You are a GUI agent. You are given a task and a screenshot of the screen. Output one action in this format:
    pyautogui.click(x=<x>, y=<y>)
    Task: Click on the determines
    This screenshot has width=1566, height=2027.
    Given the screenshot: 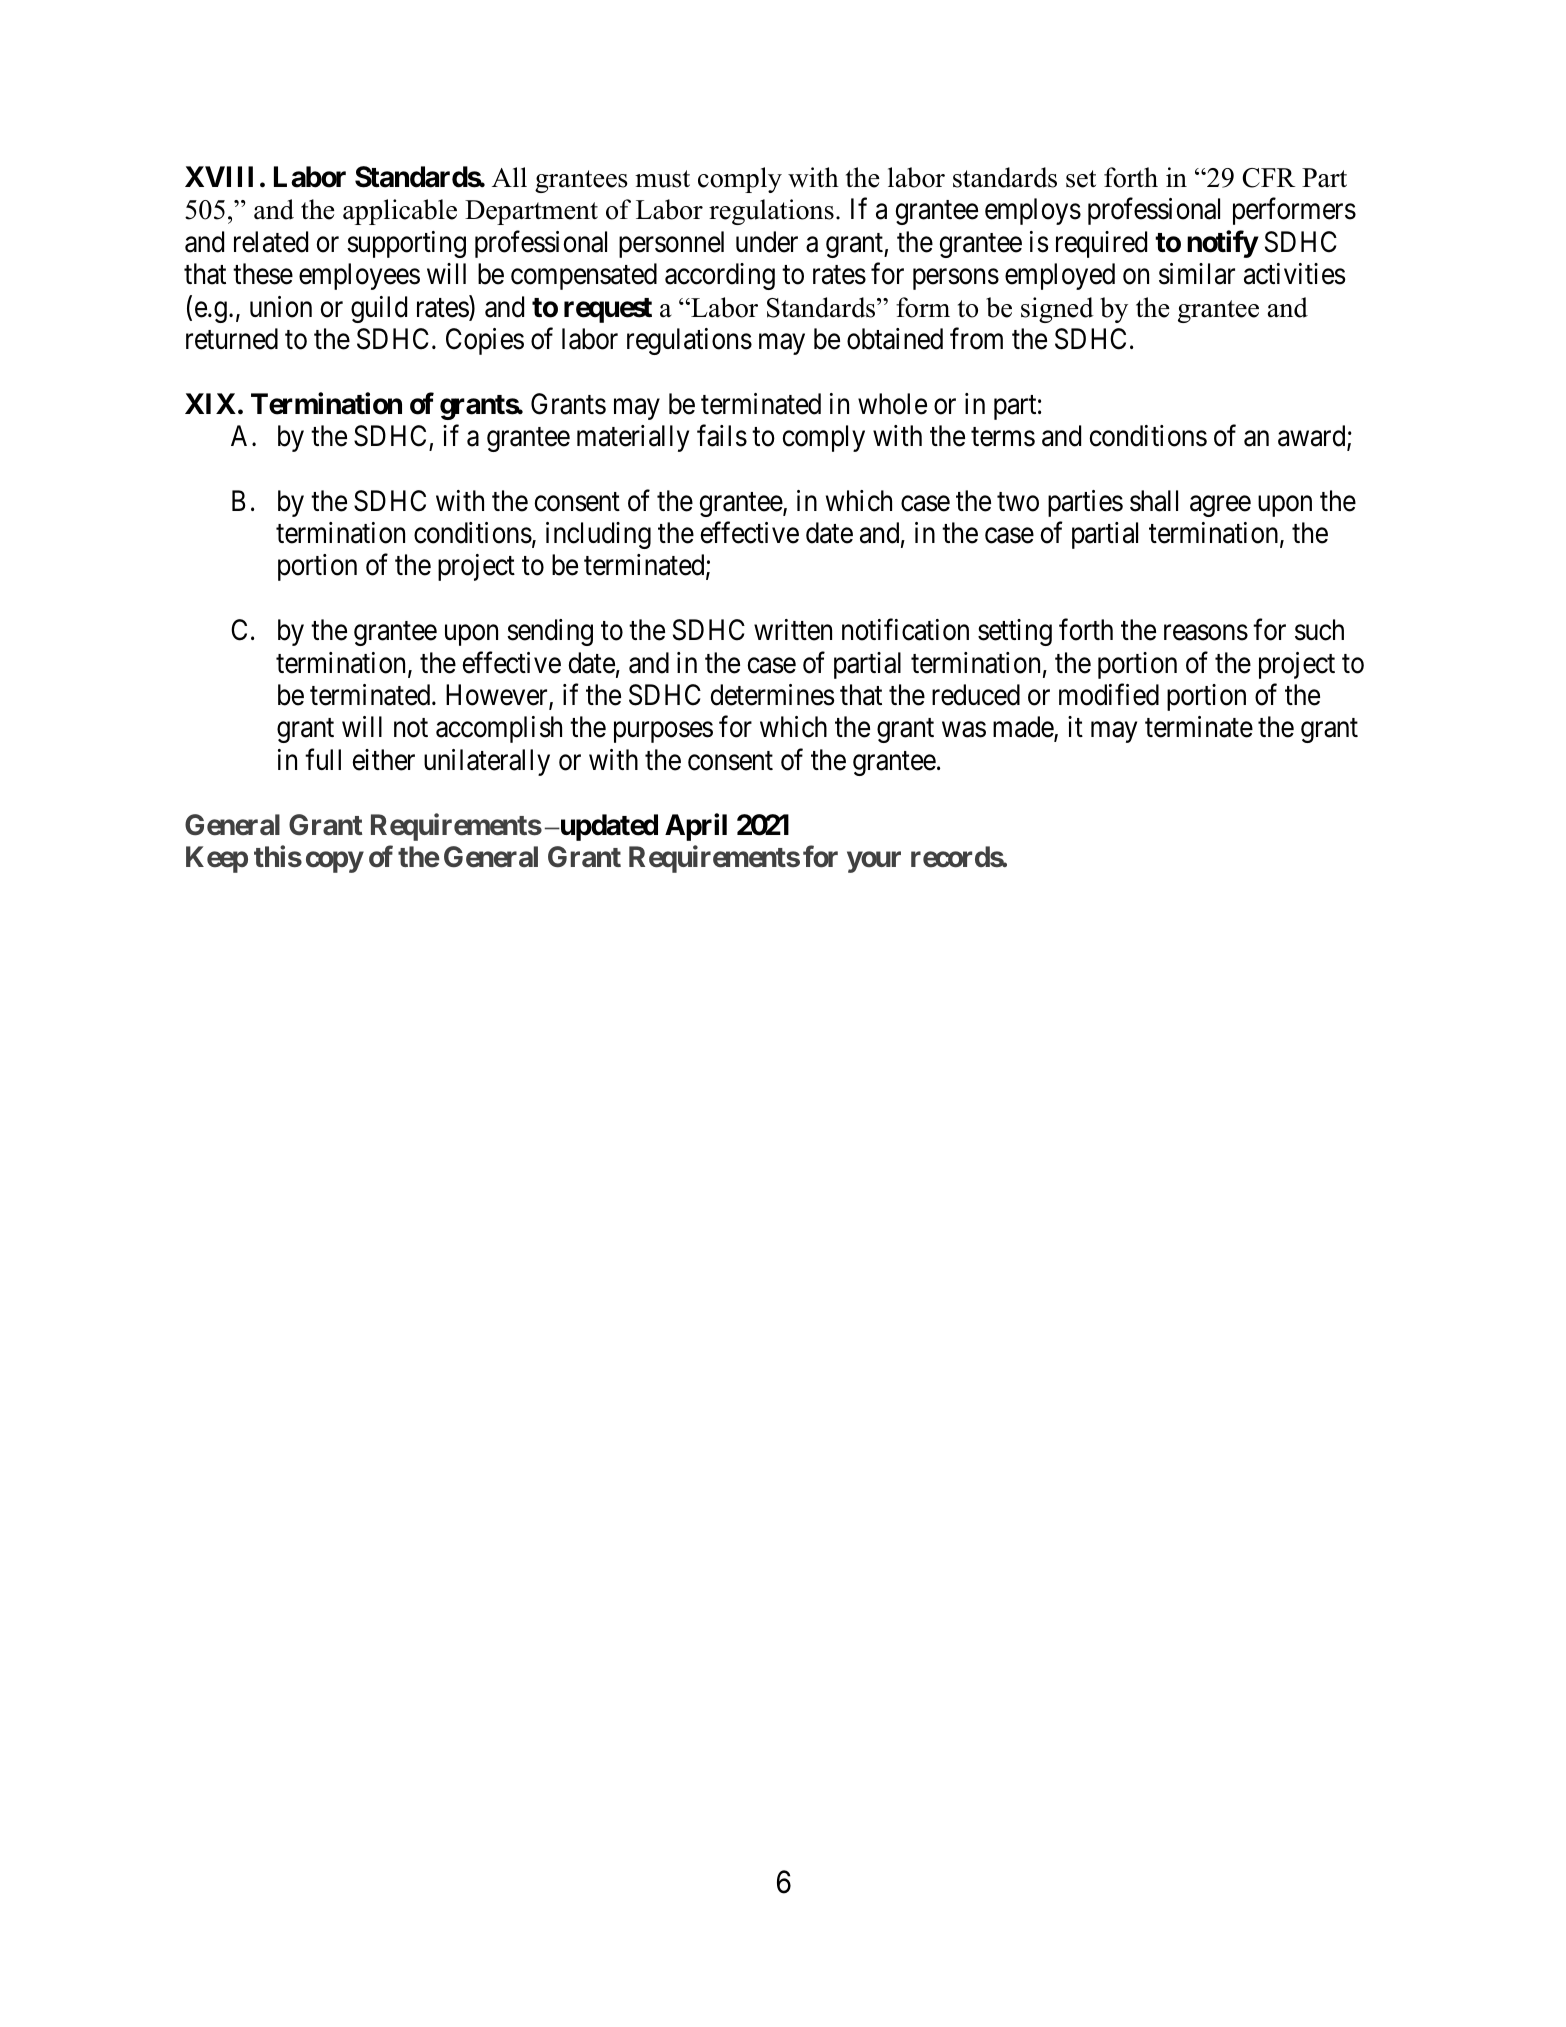 What is the action you would take?
    pyautogui.click(x=773, y=695)
